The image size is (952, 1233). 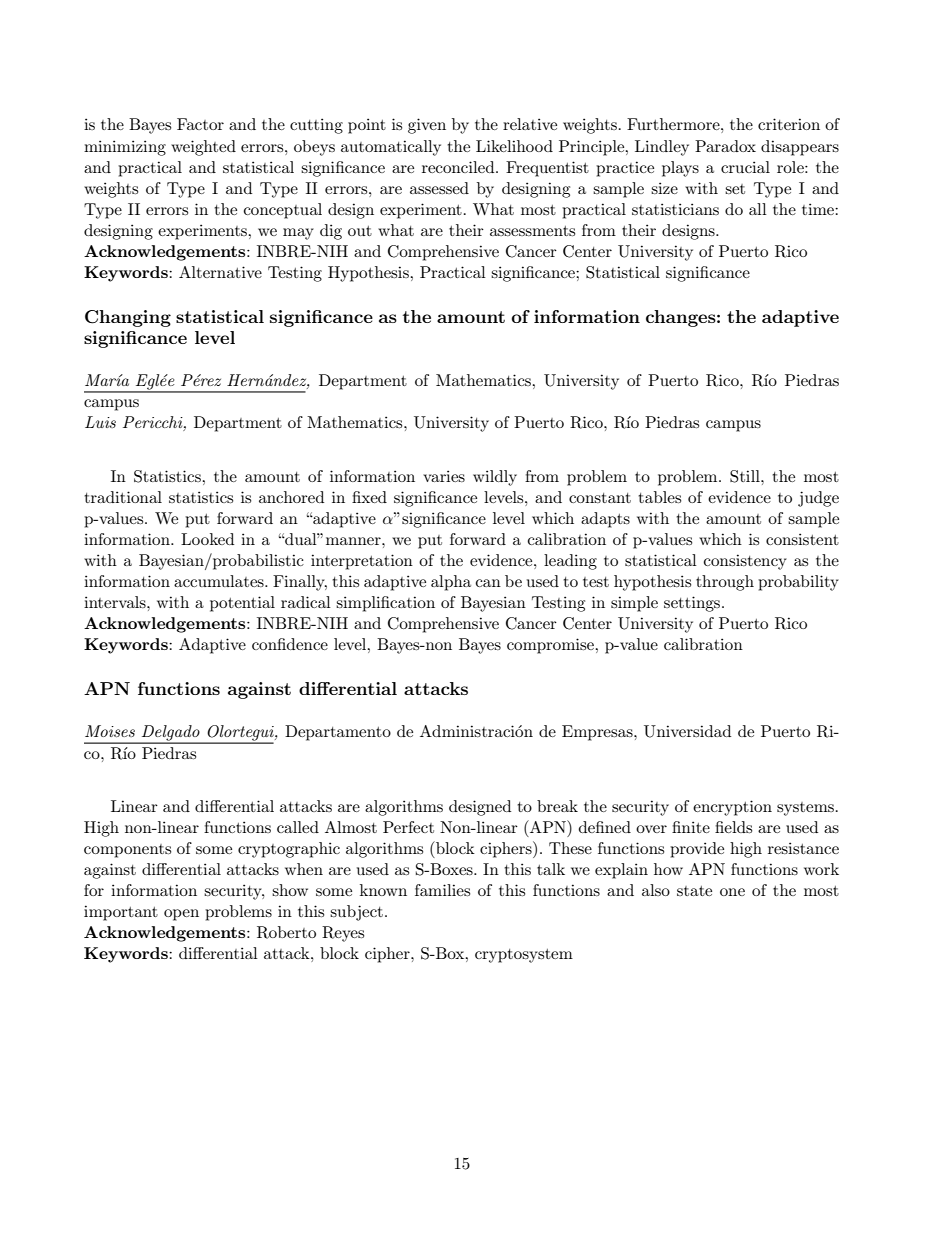 I want to click on consistency, so click(x=745, y=562).
